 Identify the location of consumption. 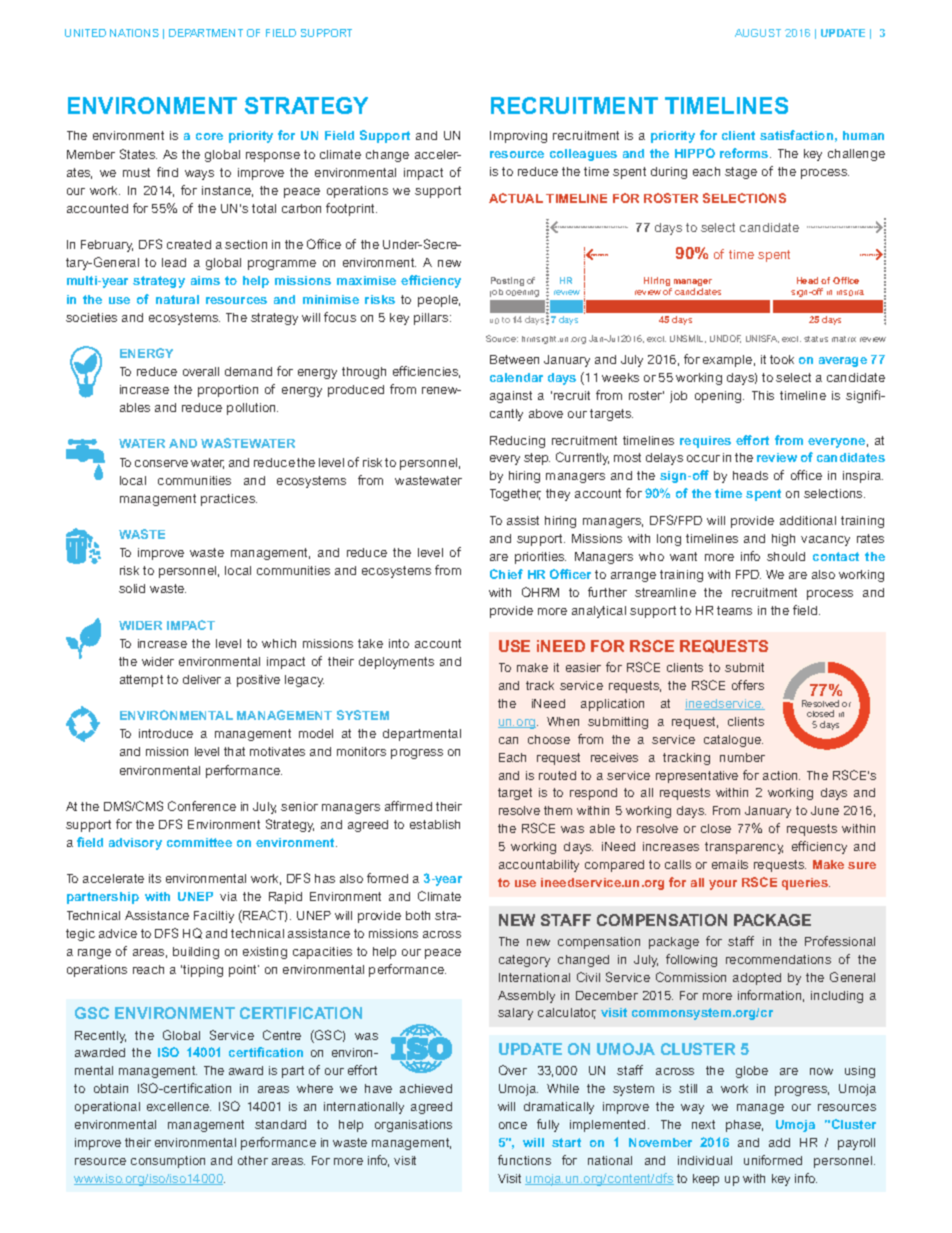
(168, 1162).
